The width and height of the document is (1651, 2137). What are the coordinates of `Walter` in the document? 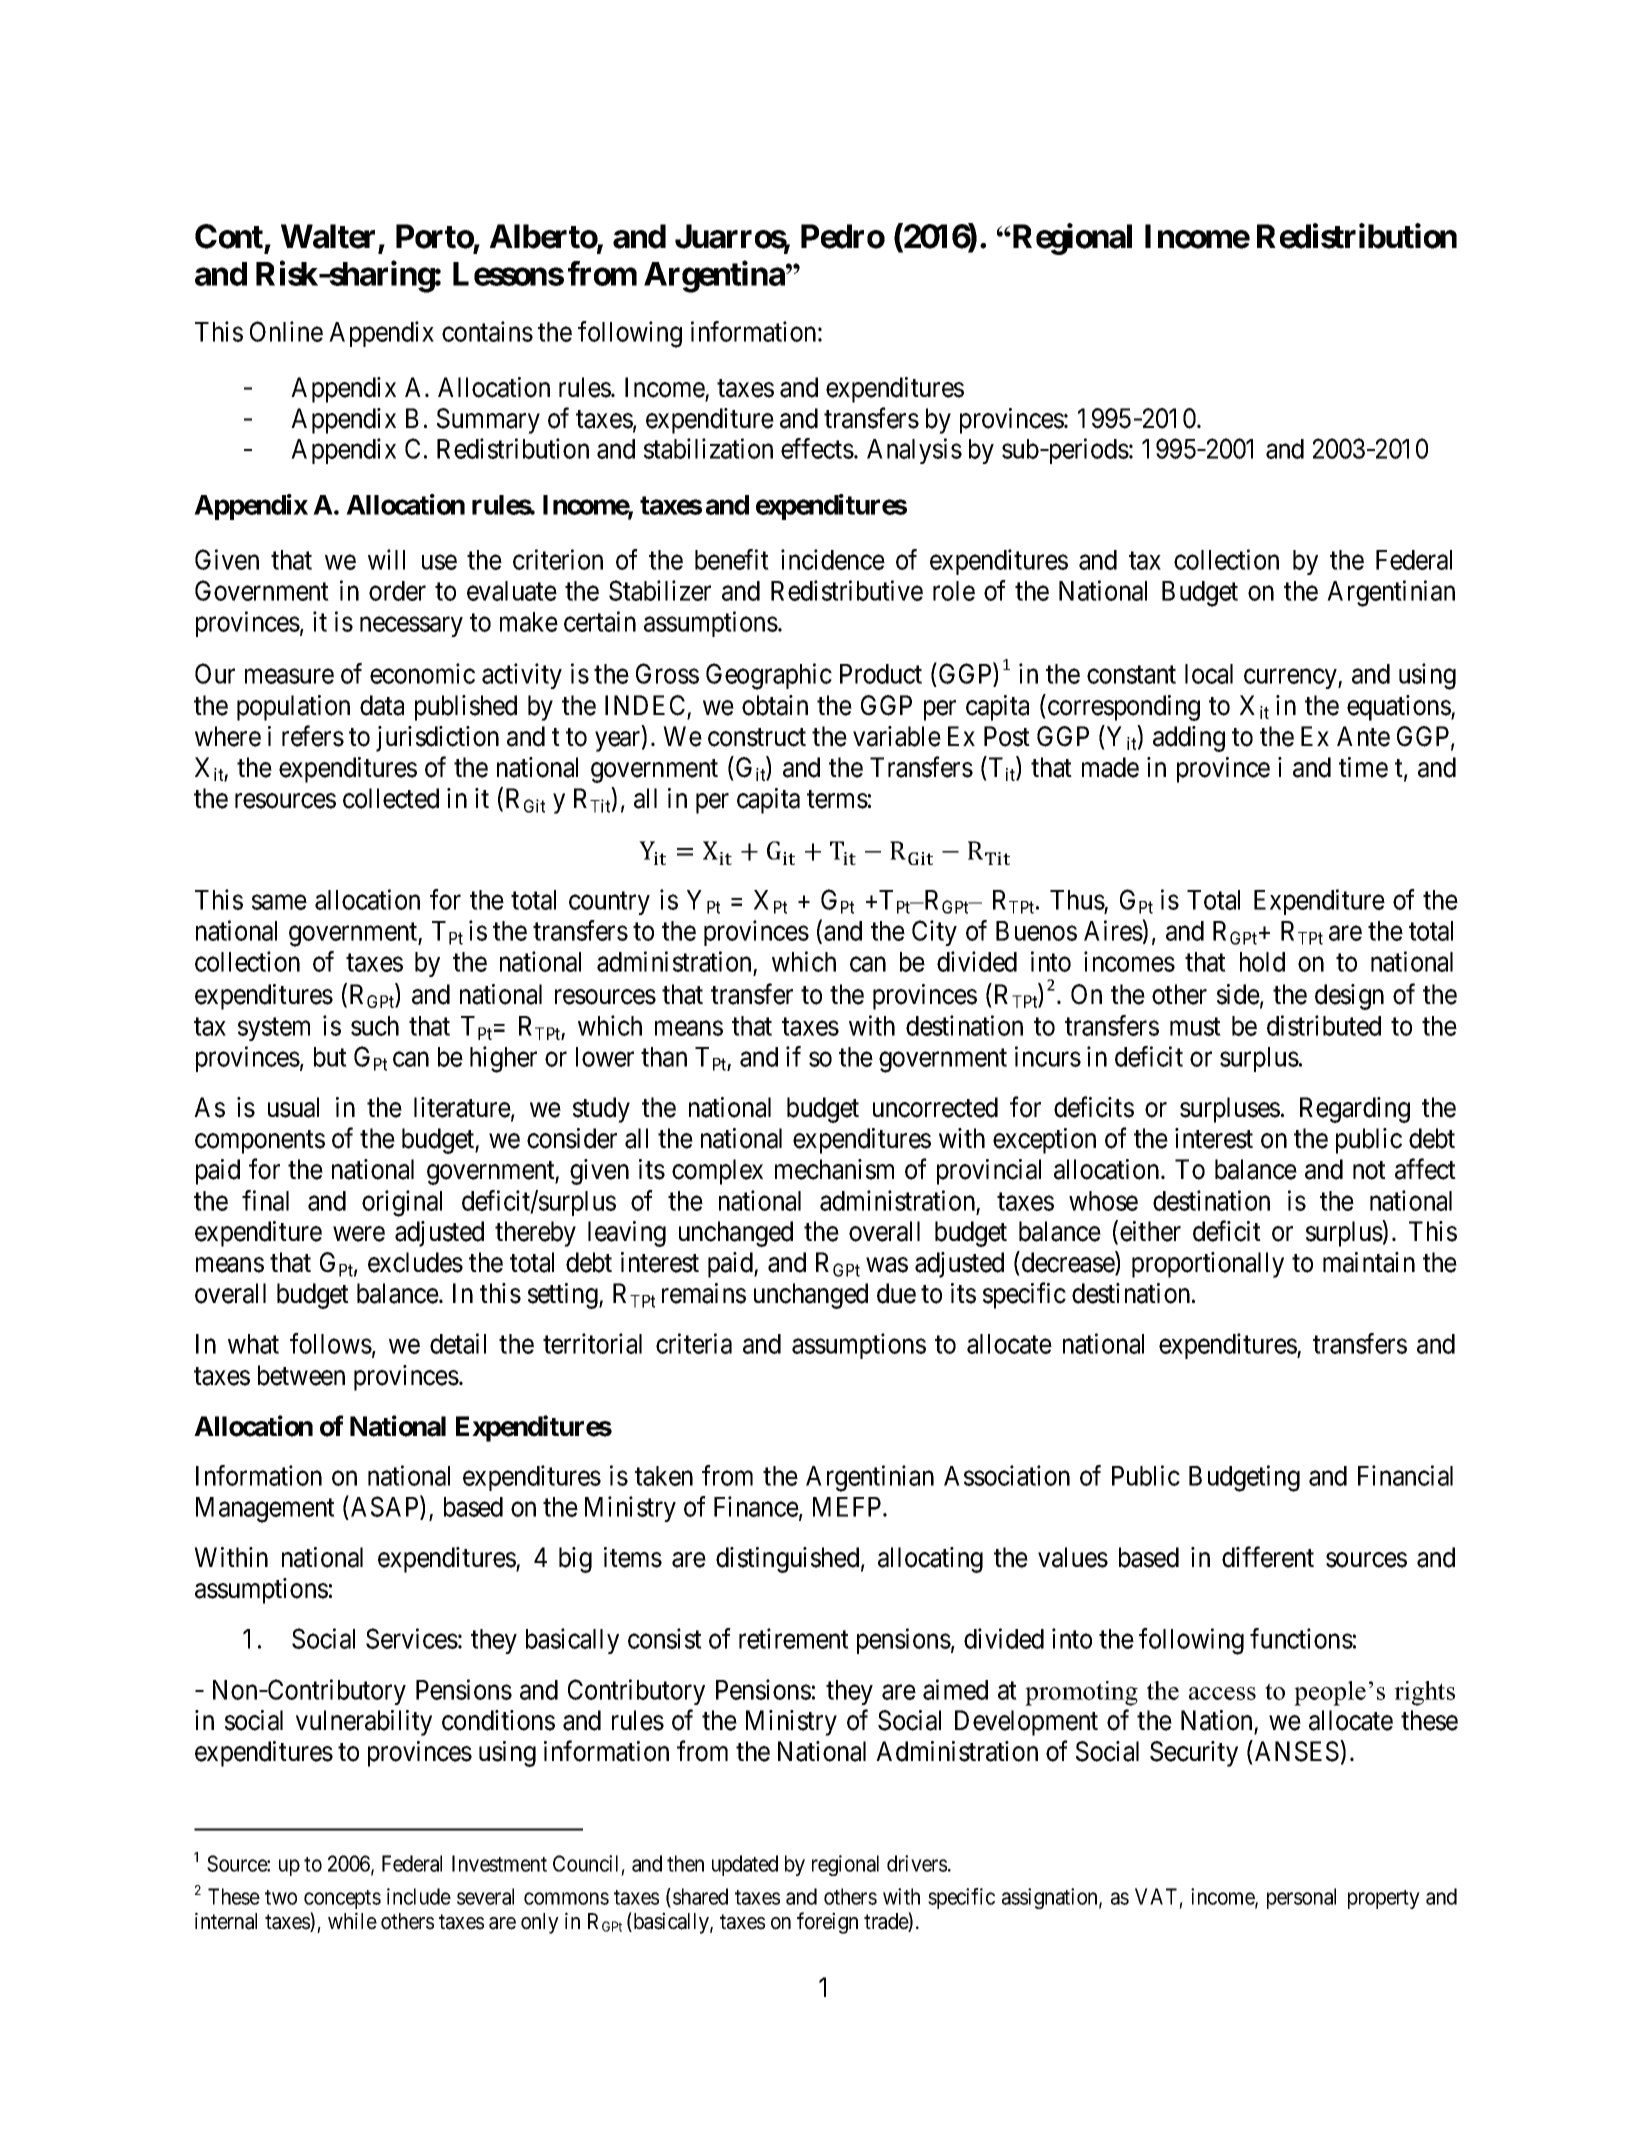 It's located at (328, 236).
